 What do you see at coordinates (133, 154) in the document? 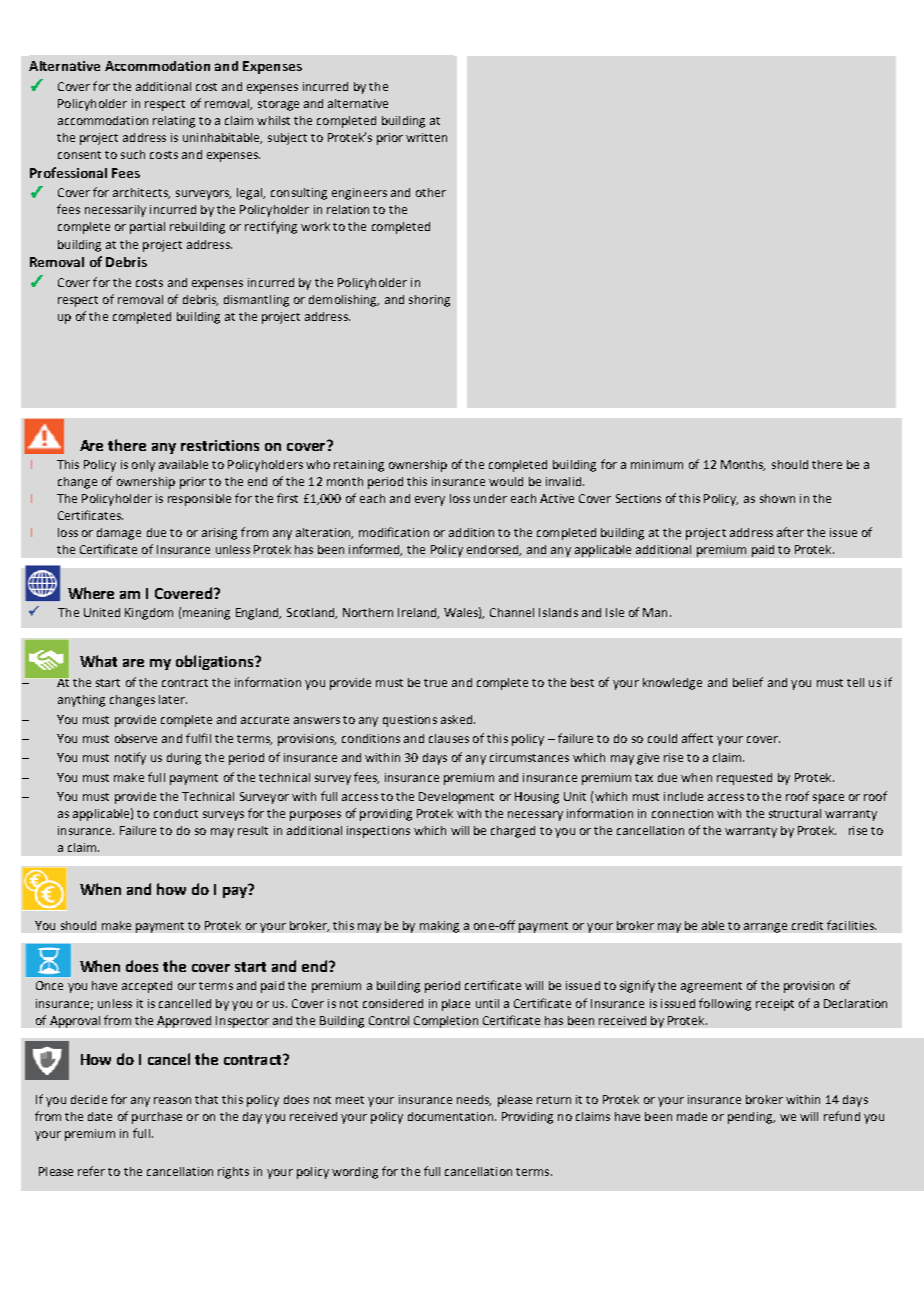
I see `such` at bounding box center [133, 154].
